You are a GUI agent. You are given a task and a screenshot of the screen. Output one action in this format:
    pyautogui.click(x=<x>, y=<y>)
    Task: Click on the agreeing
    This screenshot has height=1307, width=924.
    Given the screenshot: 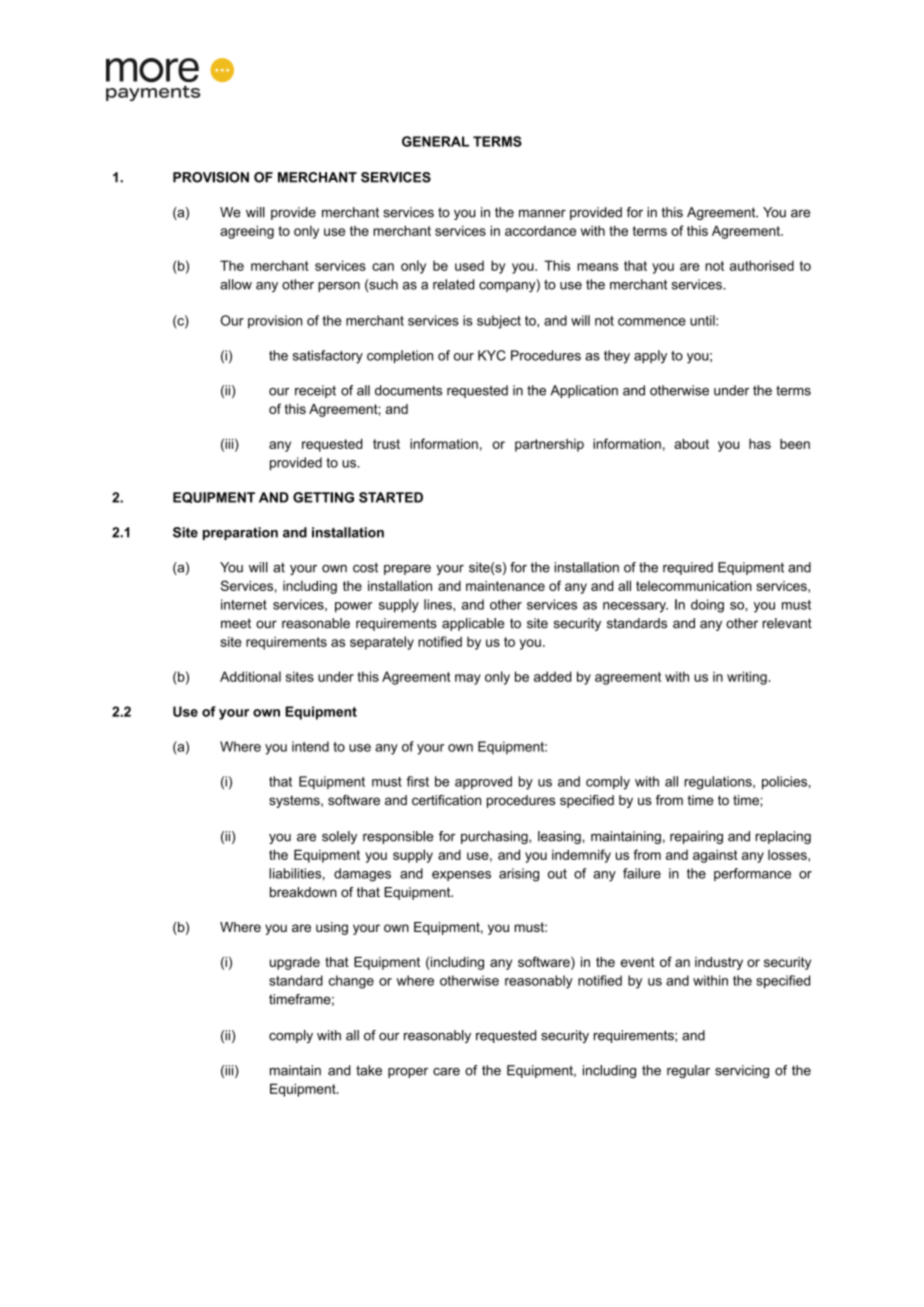 What is the action you would take?
    pyautogui.click(x=247, y=232)
